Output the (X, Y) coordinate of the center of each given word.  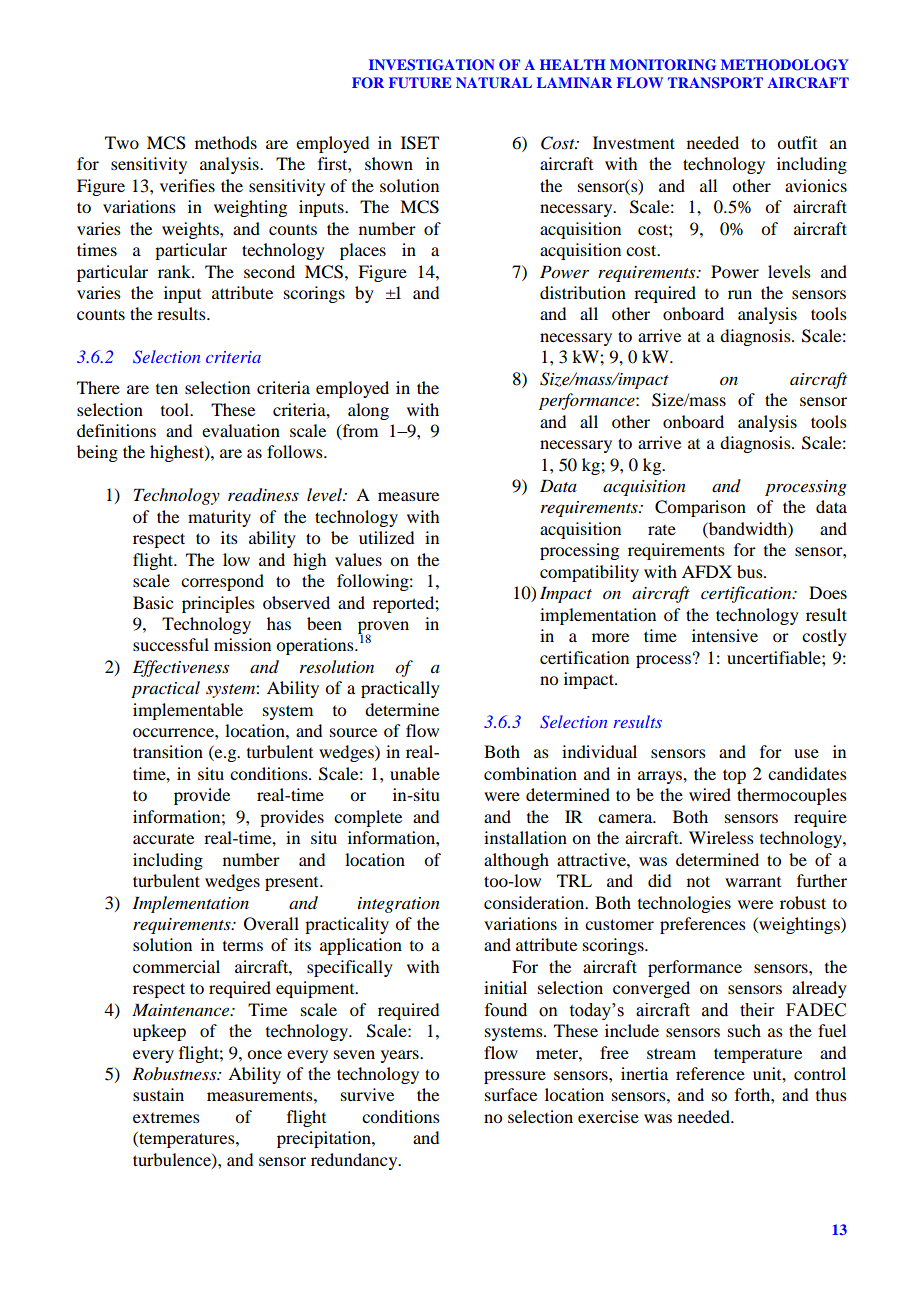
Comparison (700, 508)
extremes (166, 1118)
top (734, 776)
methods (226, 142)
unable (415, 773)
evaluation (241, 430)
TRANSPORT (715, 83)
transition (168, 751)
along (368, 411)
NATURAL (494, 82)
